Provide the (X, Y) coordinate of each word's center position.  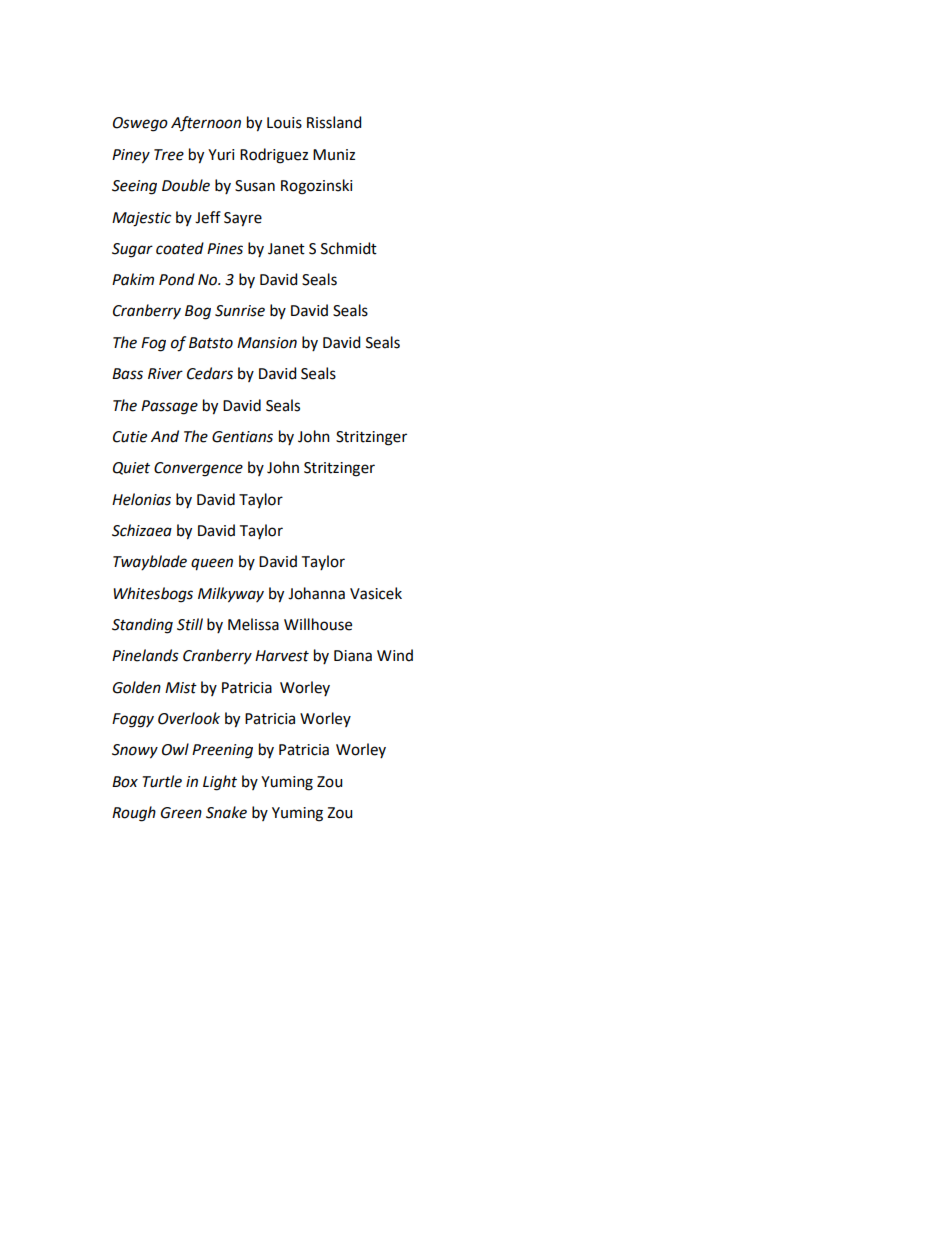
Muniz (334, 155)
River (165, 374)
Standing (142, 626)
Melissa (253, 624)
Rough (134, 814)
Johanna (316, 593)
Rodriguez (274, 156)
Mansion (267, 343)
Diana (353, 656)
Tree (169, 155)
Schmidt (349, 248)
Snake (226, 812)
